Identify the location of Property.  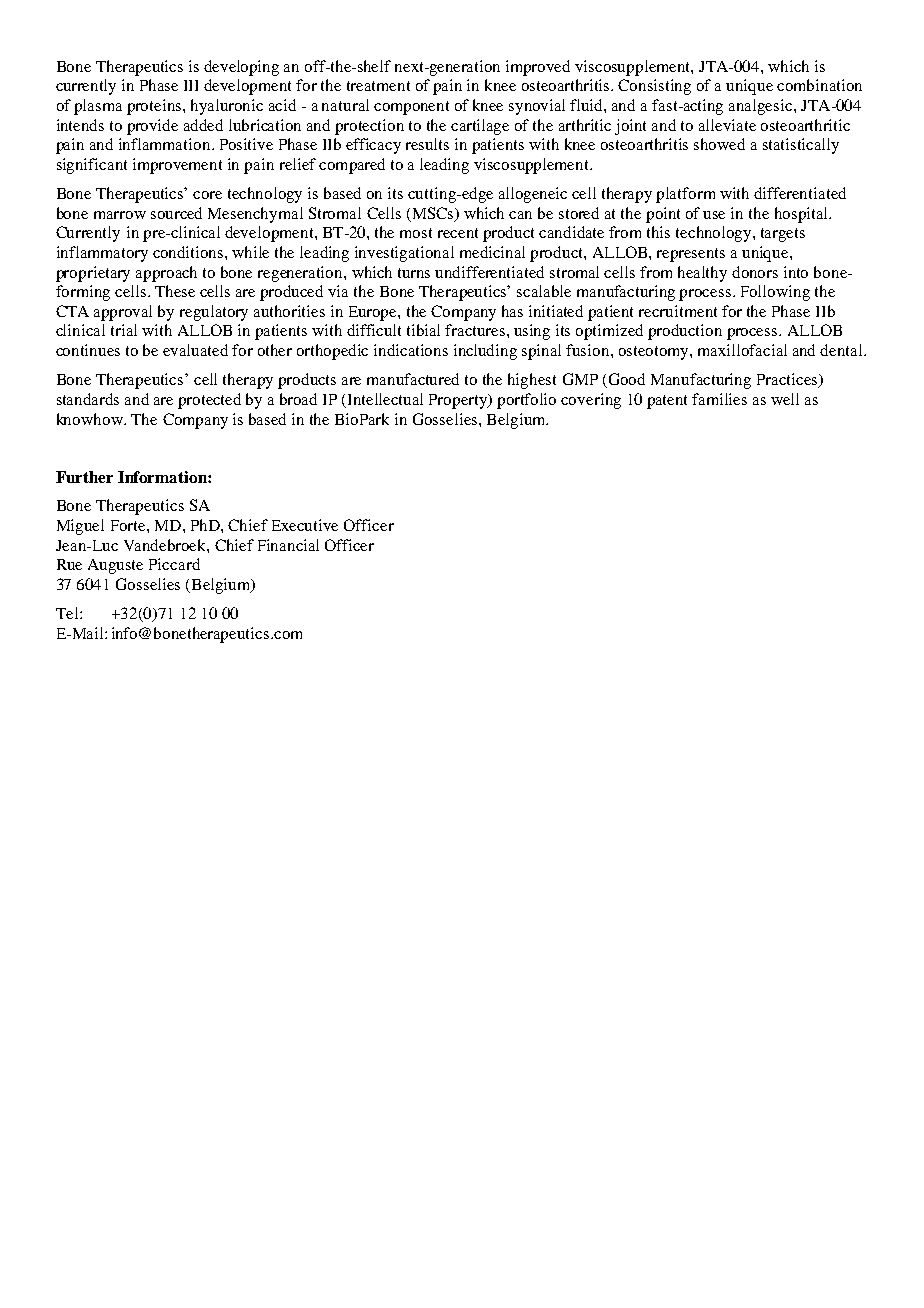
(459, 401).
